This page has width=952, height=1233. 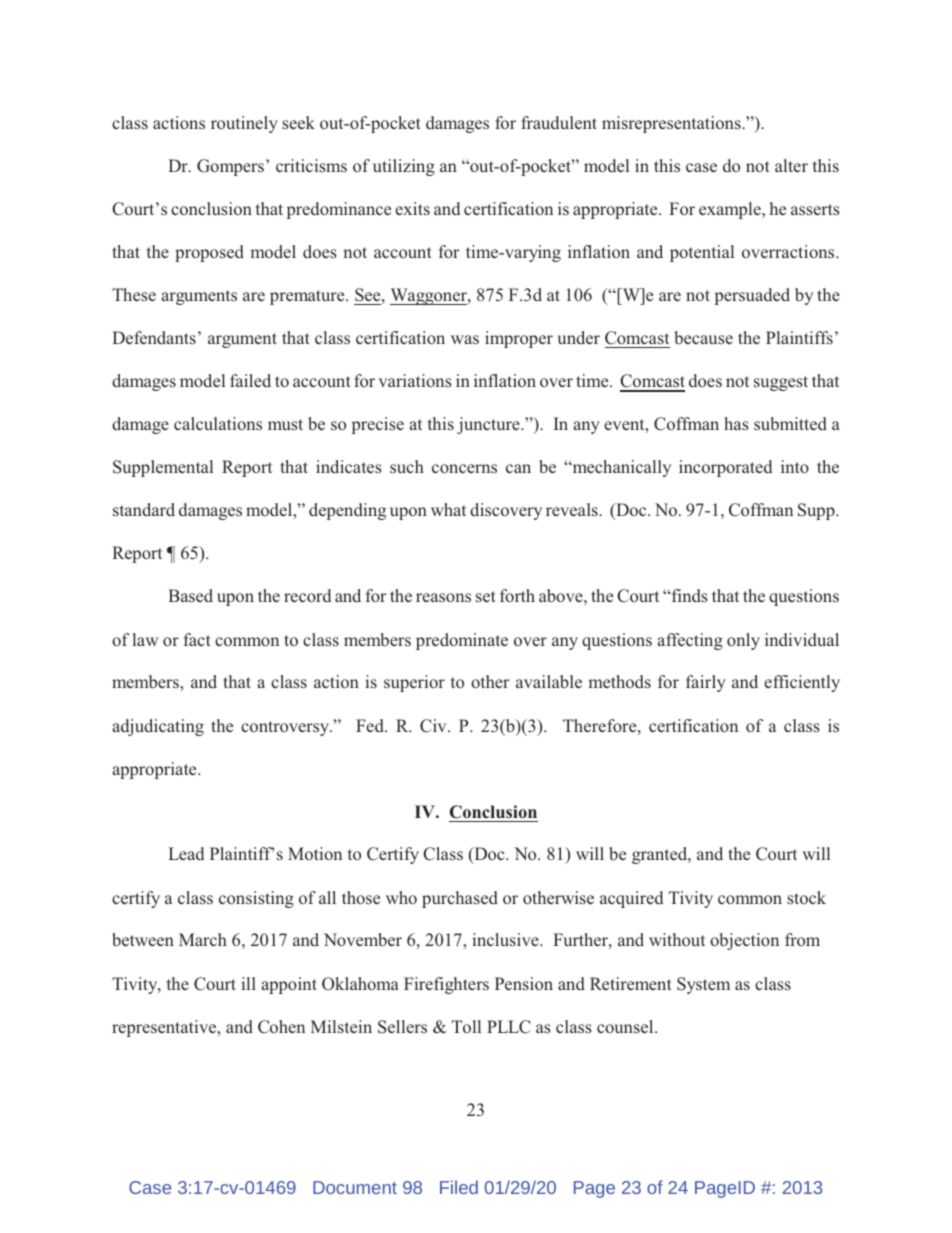 What do you see at coordinates (404, 167) in the page?
I see `utilizing` at bounding box center [404, 167].
